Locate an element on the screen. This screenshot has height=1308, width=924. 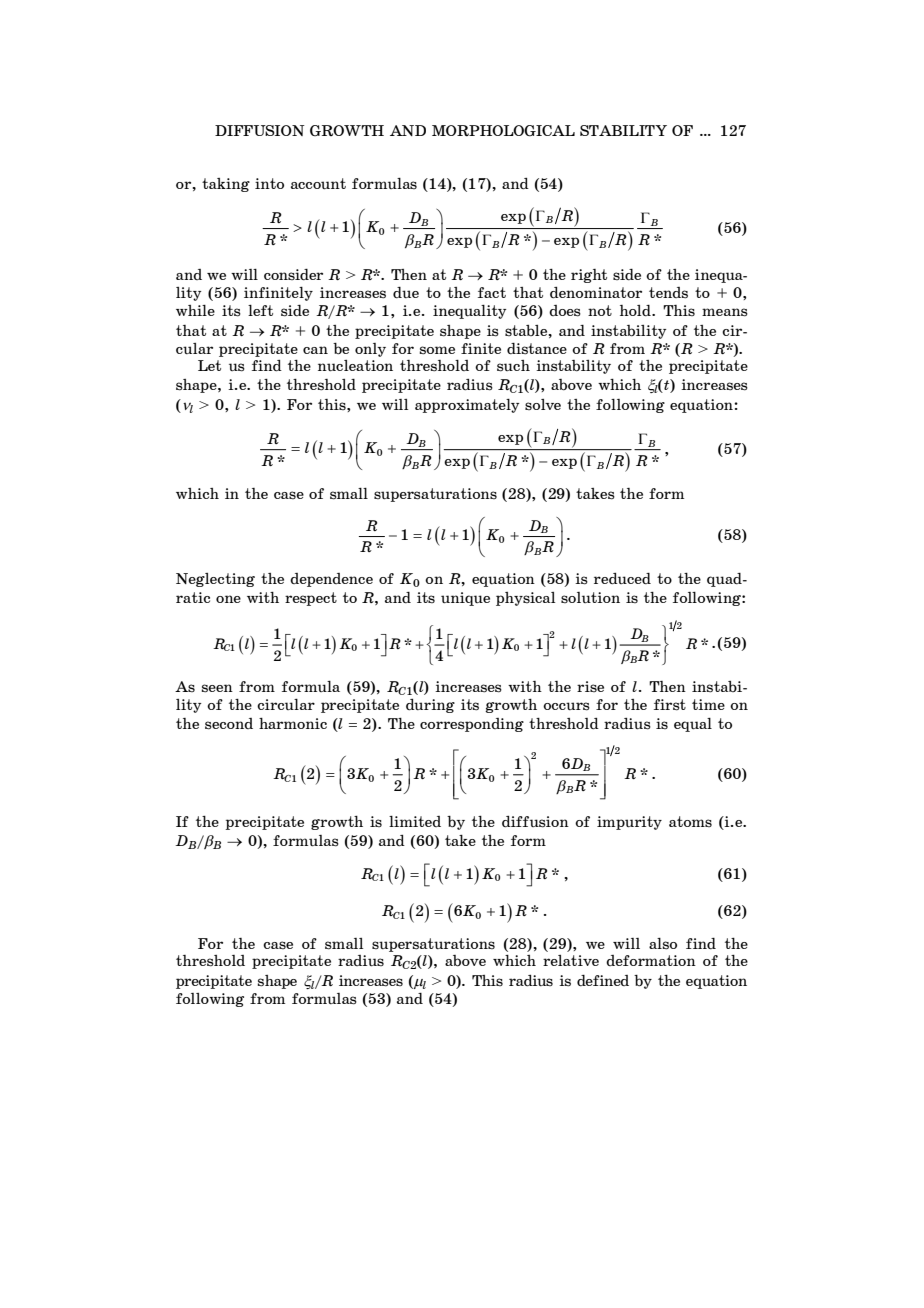
fact is located at coordinates (492, 292).
